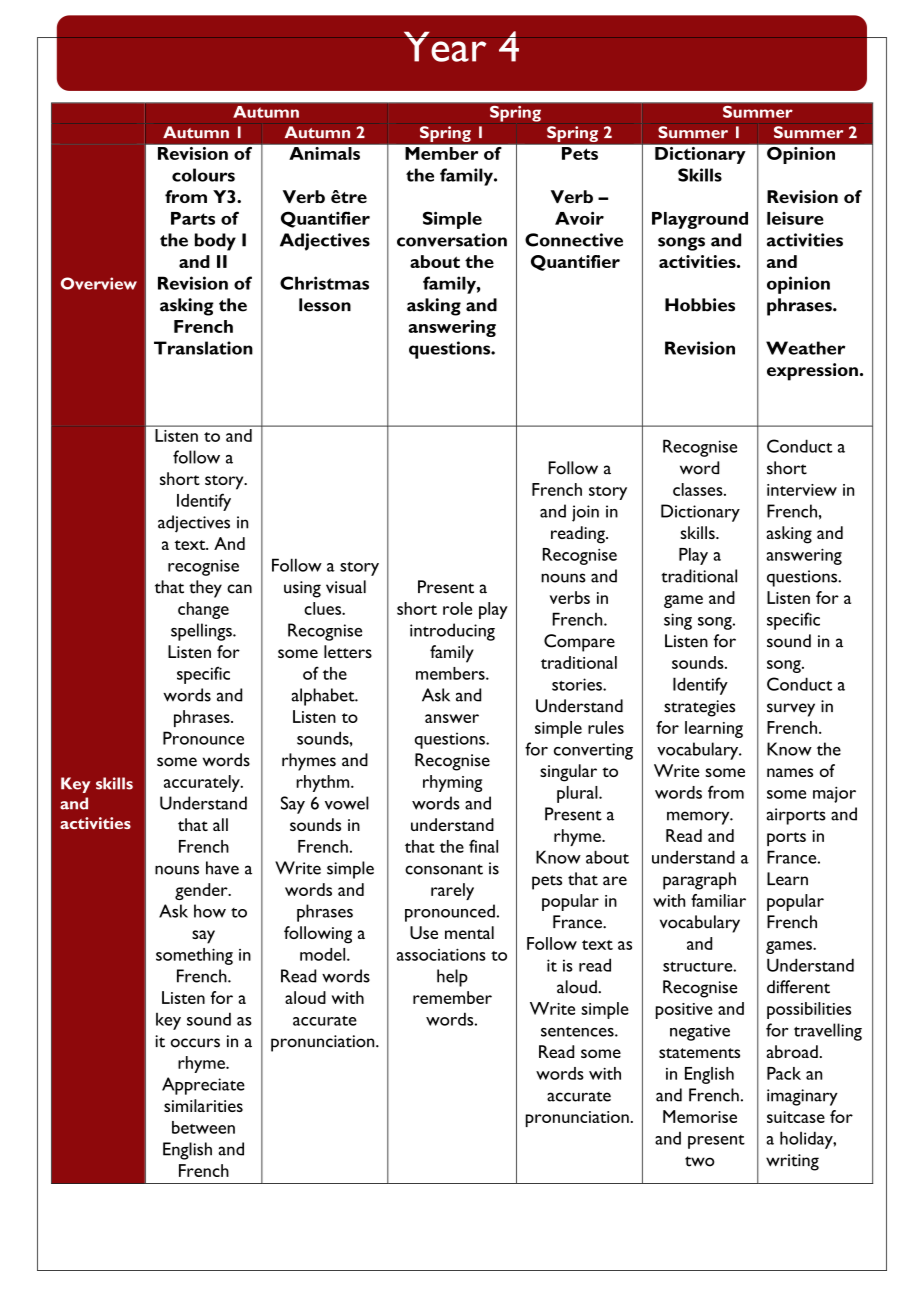 This screenshot has height=1308, width=924. What do you see at coordinates (445, 46) in the screenshot?
I see `Year` at bounding box center [445, 46].
